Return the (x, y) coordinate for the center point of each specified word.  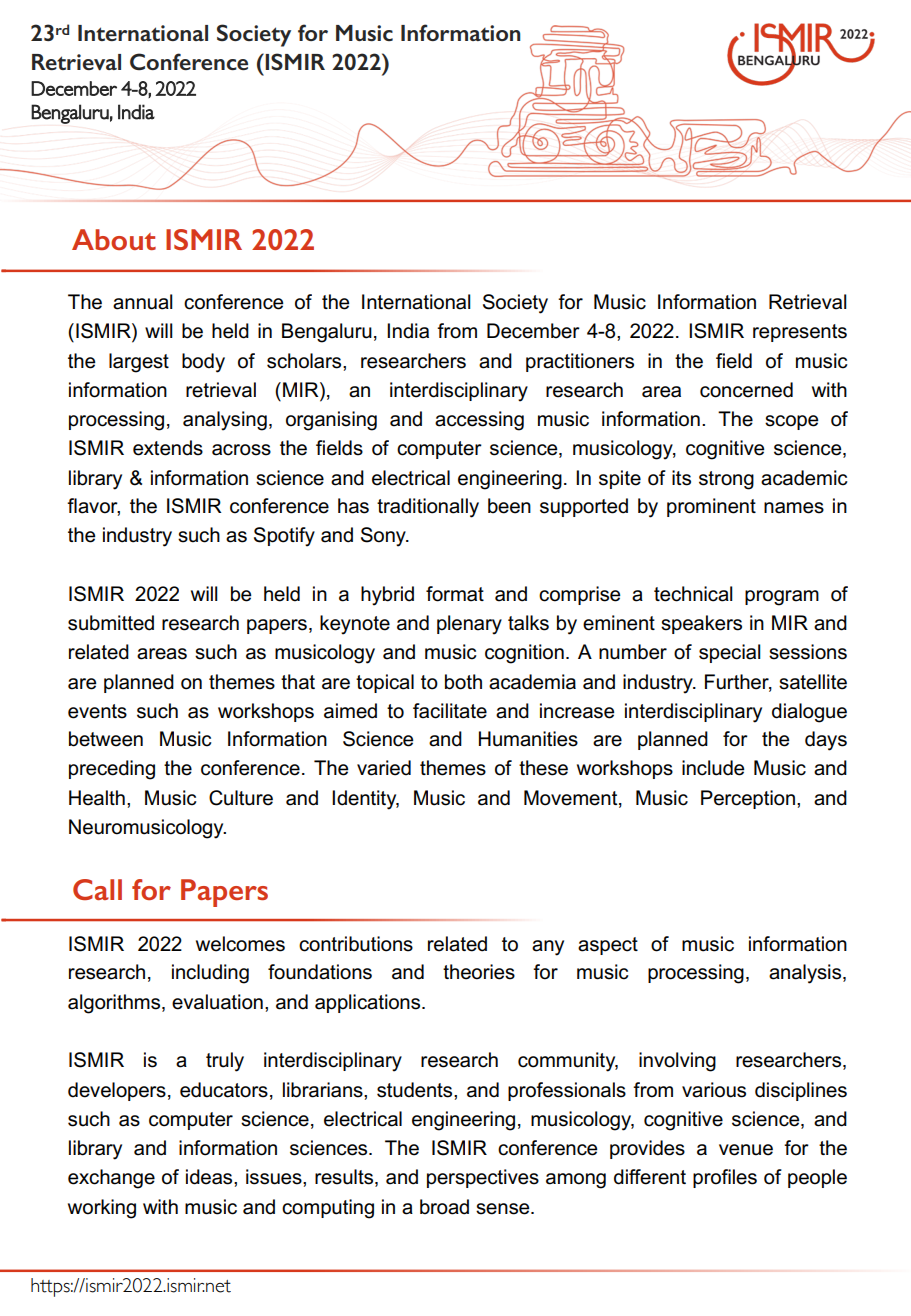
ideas (210, 1177)
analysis (806, 974)
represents (800, 333)
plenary (469, 625)
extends (168, 448)
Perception (748, 799)
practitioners (580, 362)
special (730, 653)
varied (384, 768)
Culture (241, 798)
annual (143, 302)
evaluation (217, 1002)
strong (726, 480)
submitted (111, 623)
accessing (479, 421)
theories (479, 972)
